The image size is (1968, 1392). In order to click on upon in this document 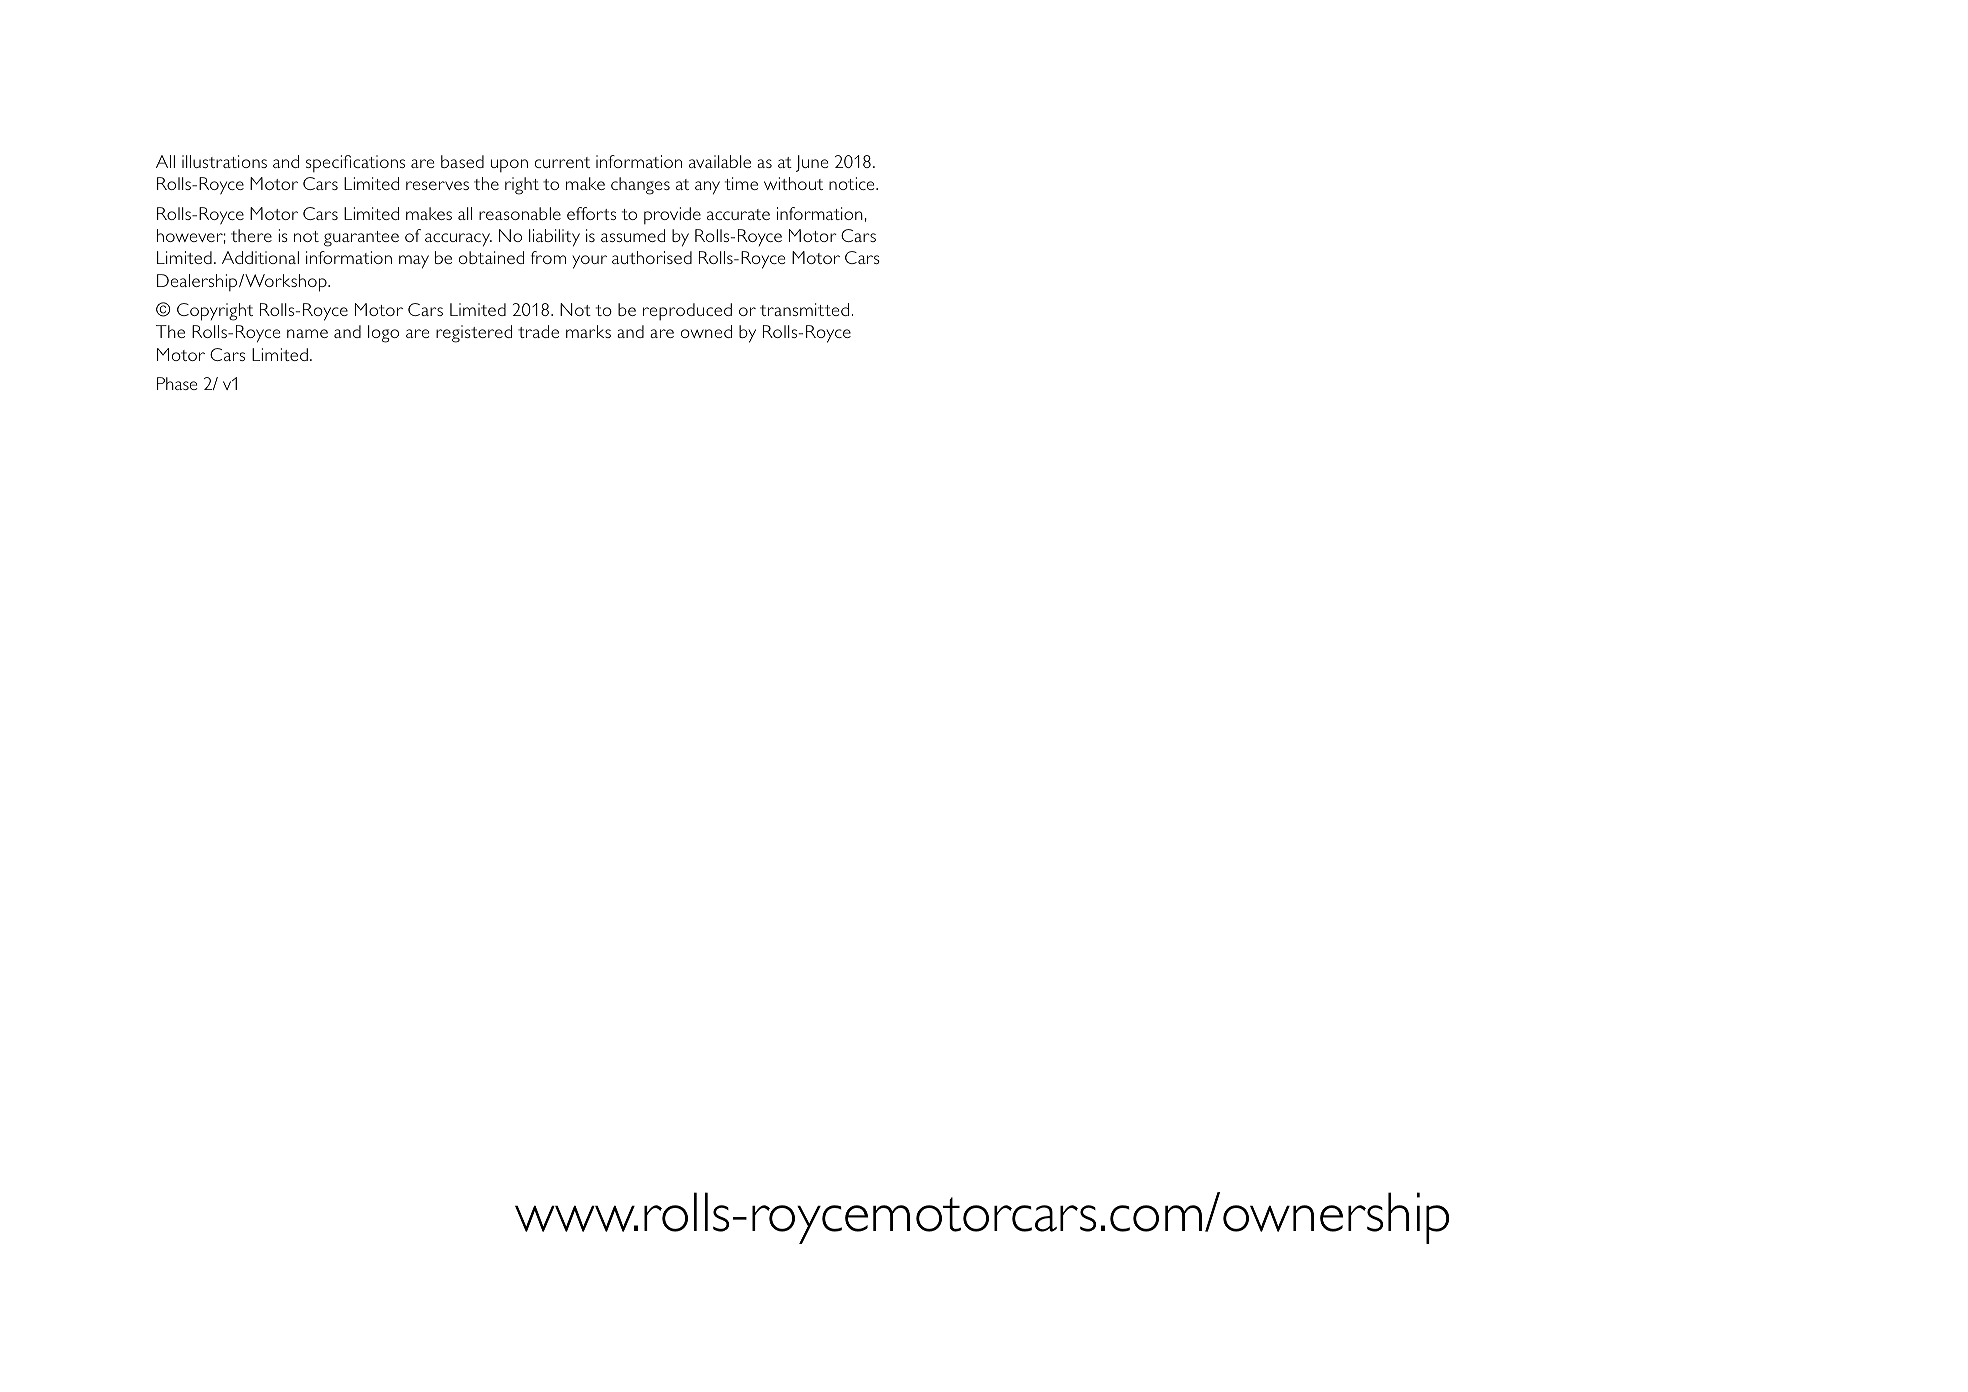, I will do `click(509, 165)`.
